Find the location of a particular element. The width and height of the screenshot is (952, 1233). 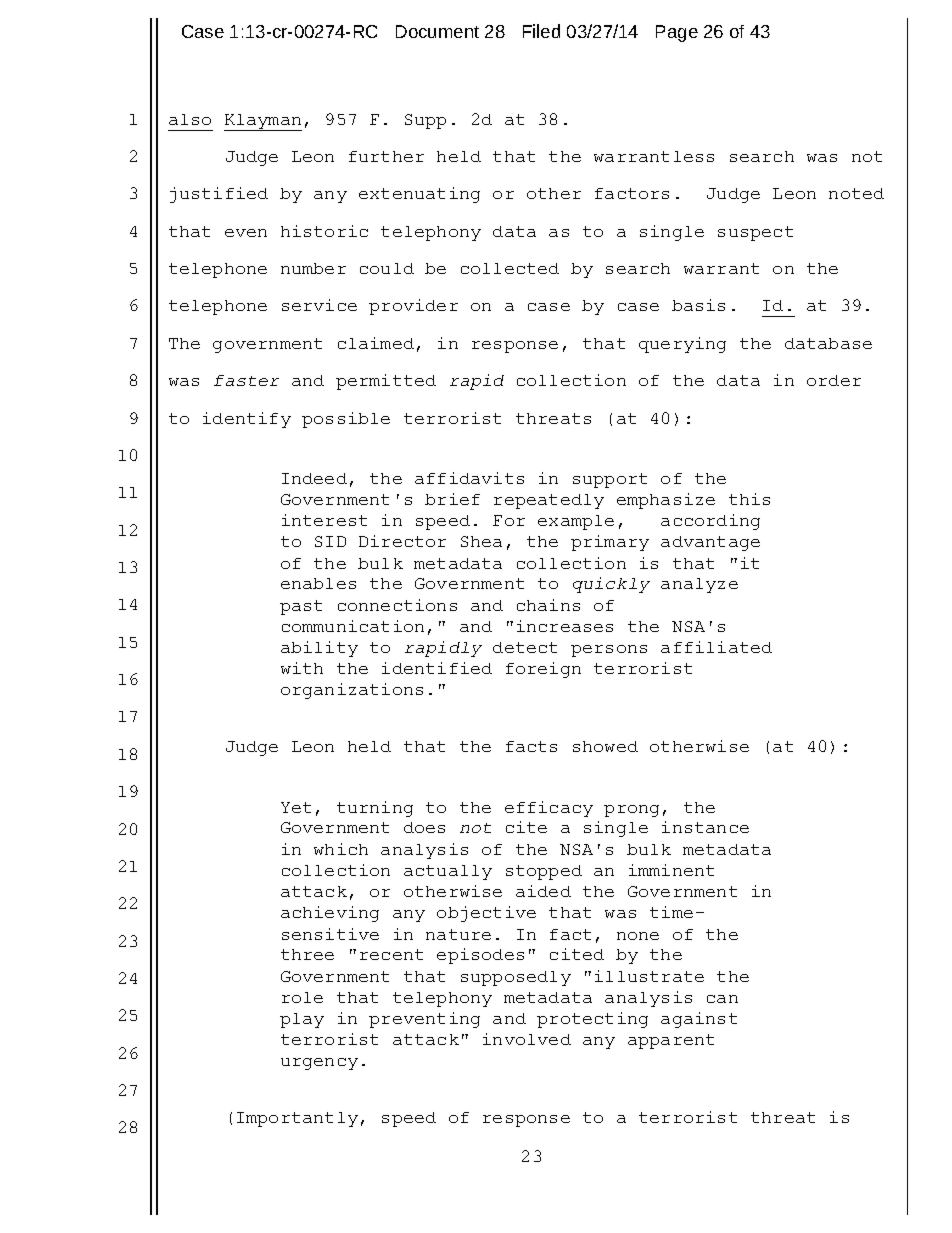

Page is located at coordinates (677, 33).
